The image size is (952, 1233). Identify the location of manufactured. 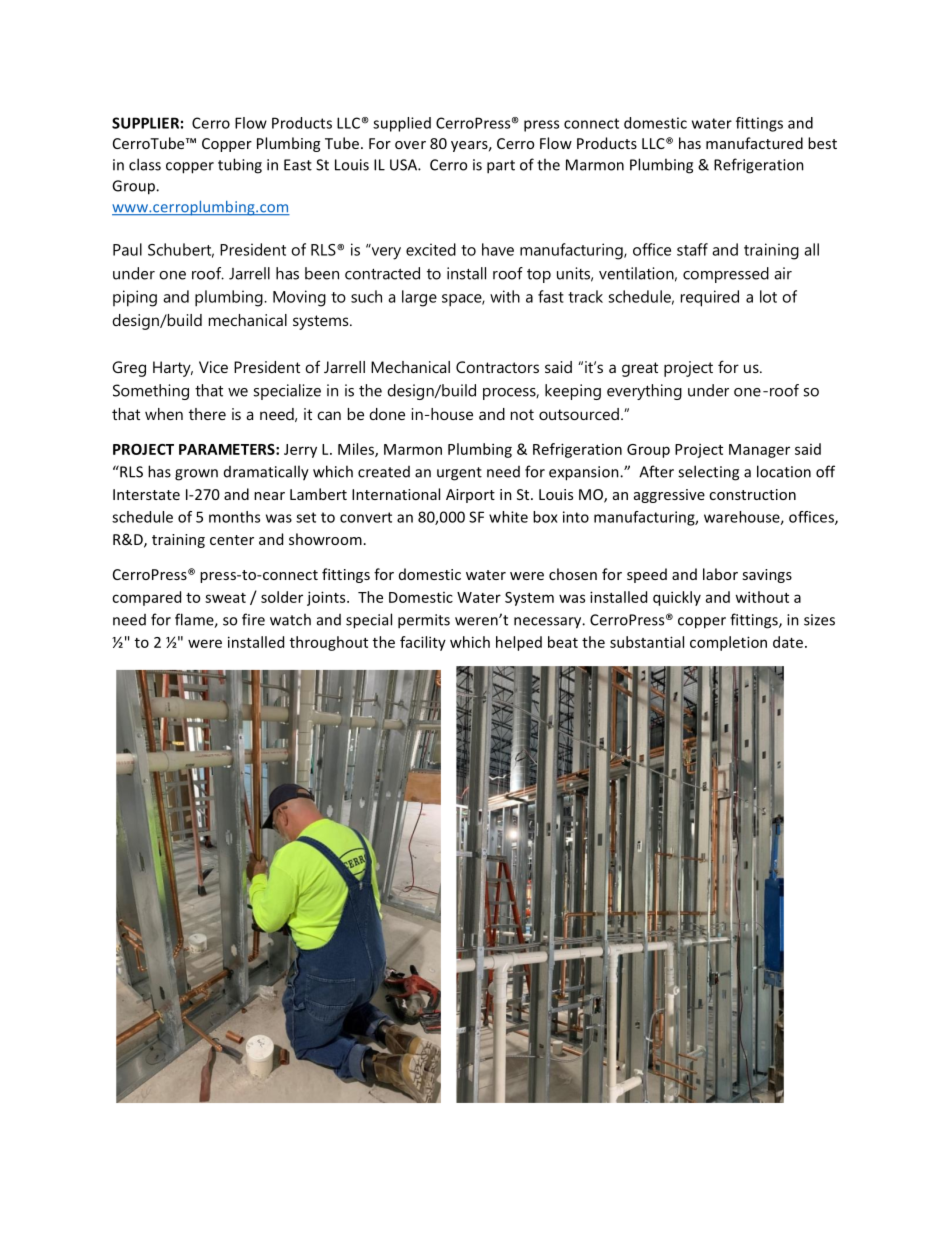
(754, 143).
